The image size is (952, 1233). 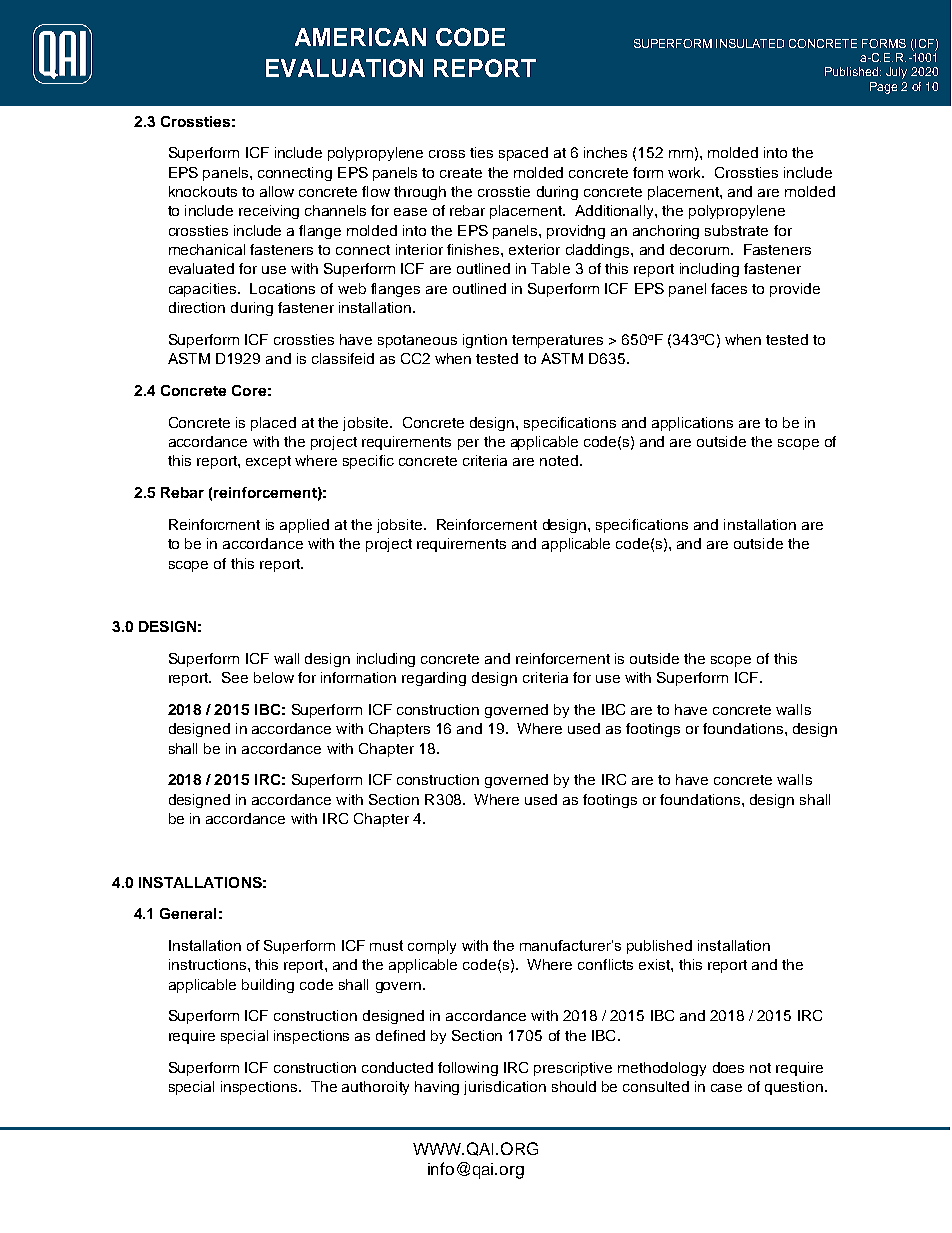 I want to click on regarding, so click(x=434, y=679).
